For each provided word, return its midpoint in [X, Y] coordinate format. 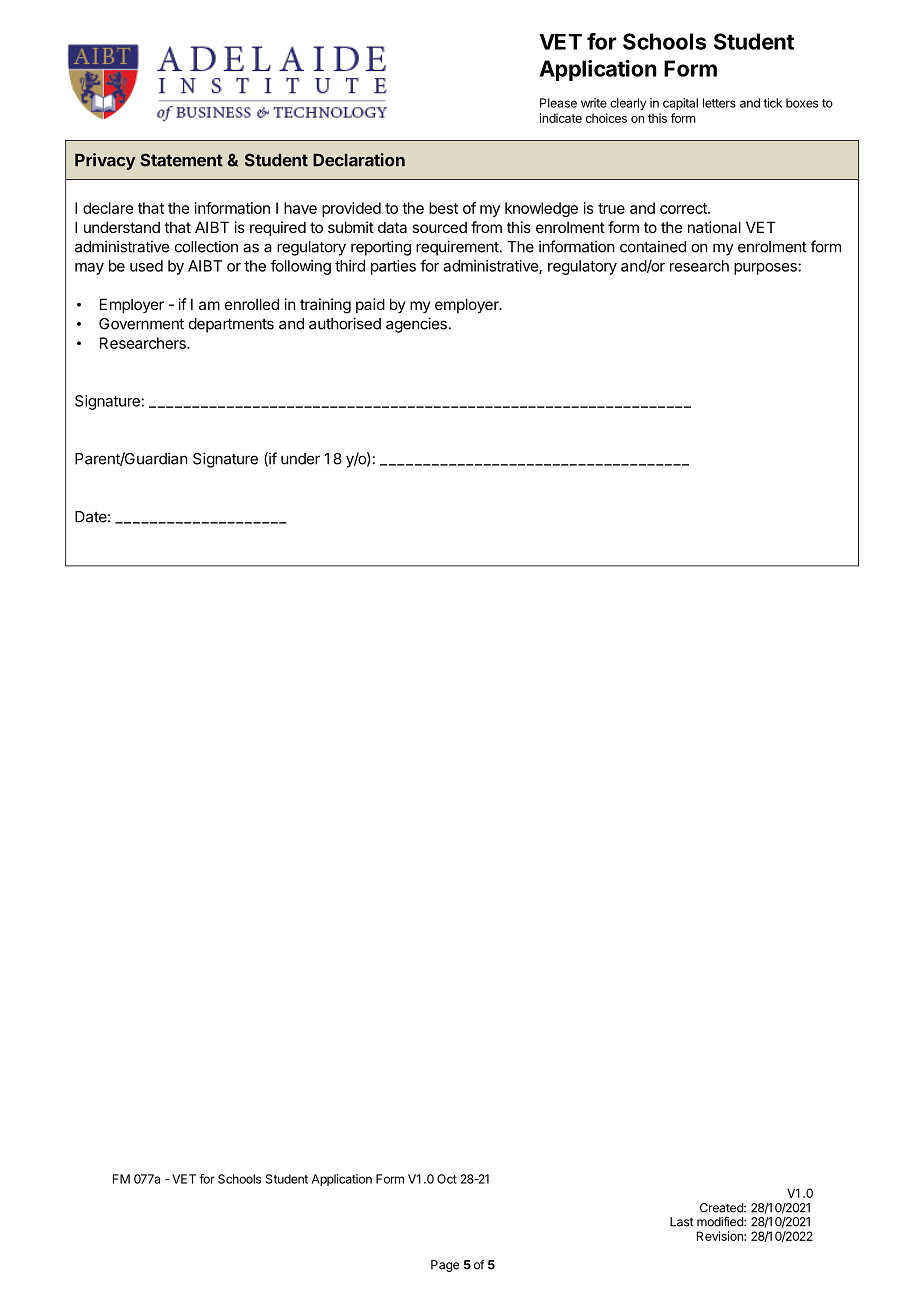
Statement [181, 160]
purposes [766, 269]
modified [721, 1222]
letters [719, 103]
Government [141, 324]
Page [445, 1266]
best [443, 208]
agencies [416, 325]
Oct [447, 1179]
